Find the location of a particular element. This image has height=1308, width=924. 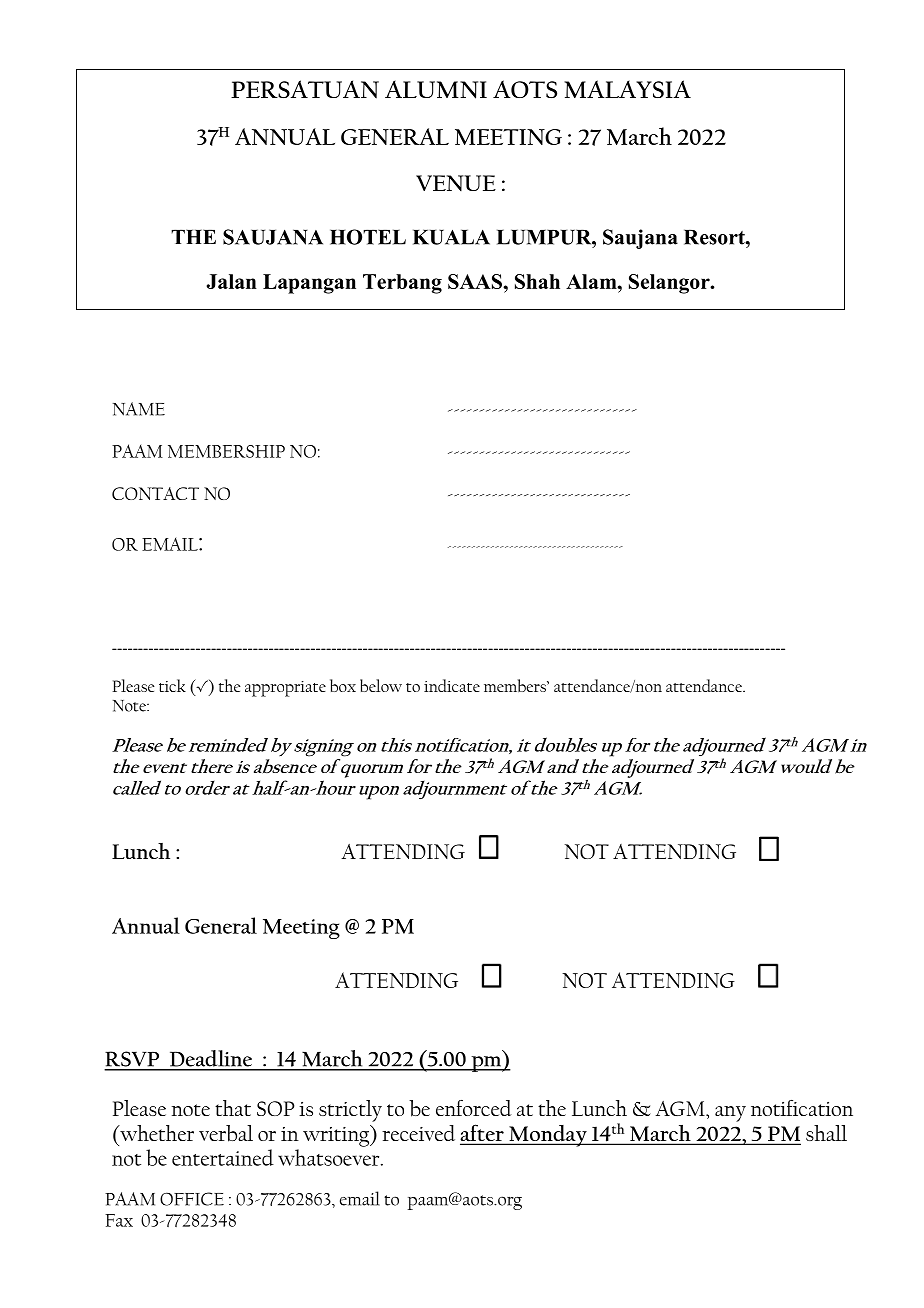

Jalan is located at coordinates (232, 281).
